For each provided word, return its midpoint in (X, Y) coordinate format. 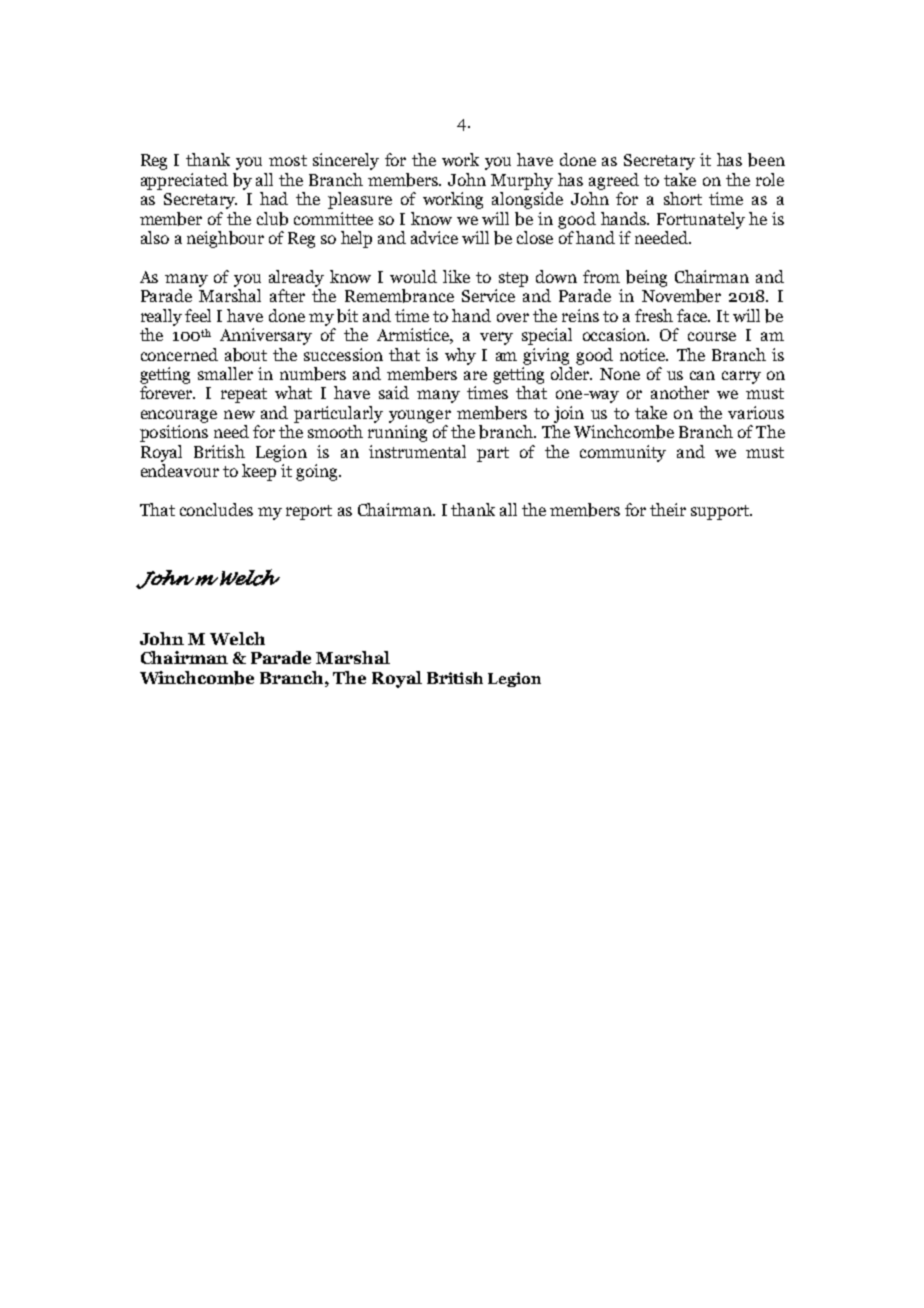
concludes (216, 509)
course (712, 336)
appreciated (184, 181)
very (496, 338)
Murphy (522, 181)
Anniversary (266, 336)
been (766, 160)
